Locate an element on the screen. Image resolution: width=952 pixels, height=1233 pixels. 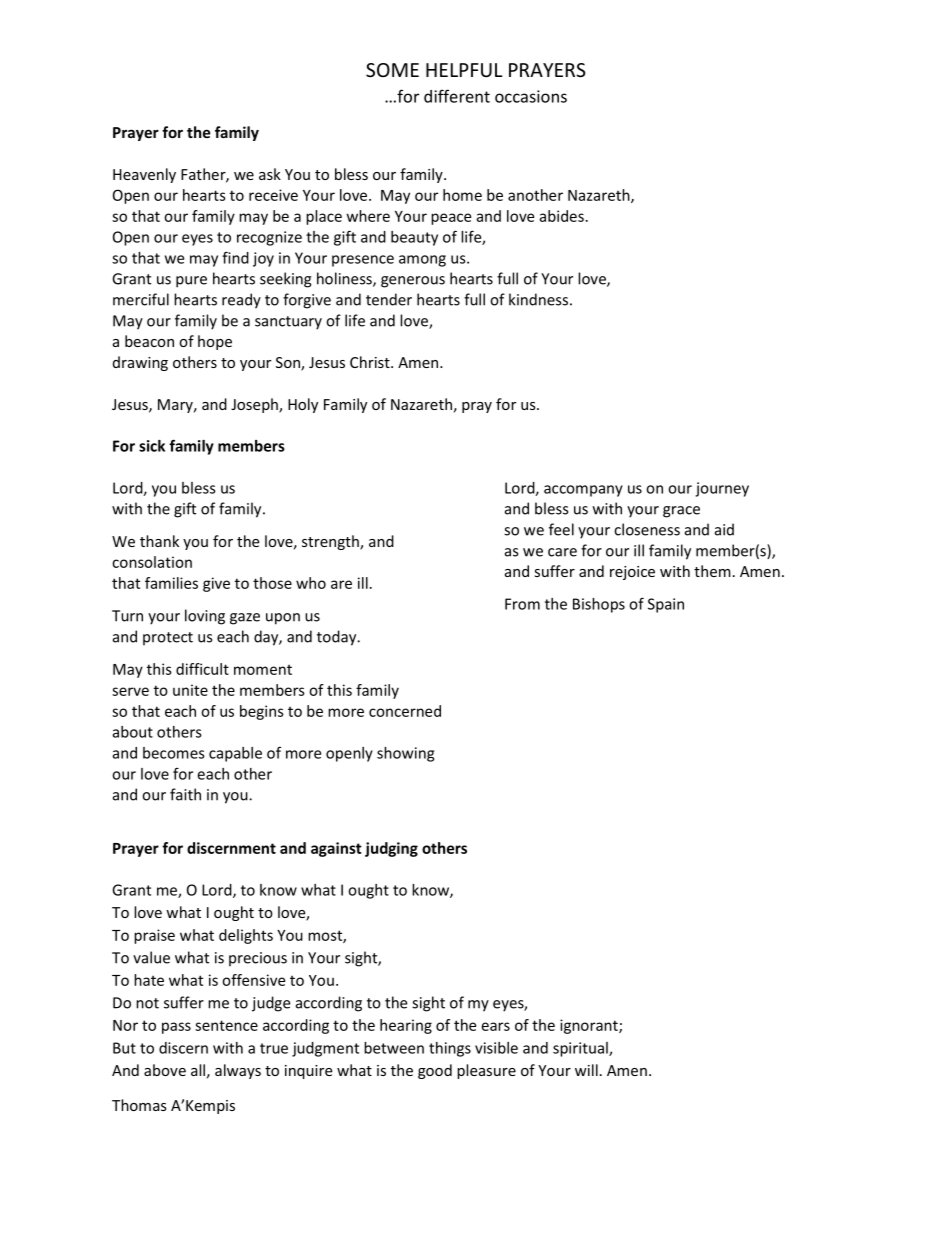
Heavenly is located at coordinates (144, 175).
